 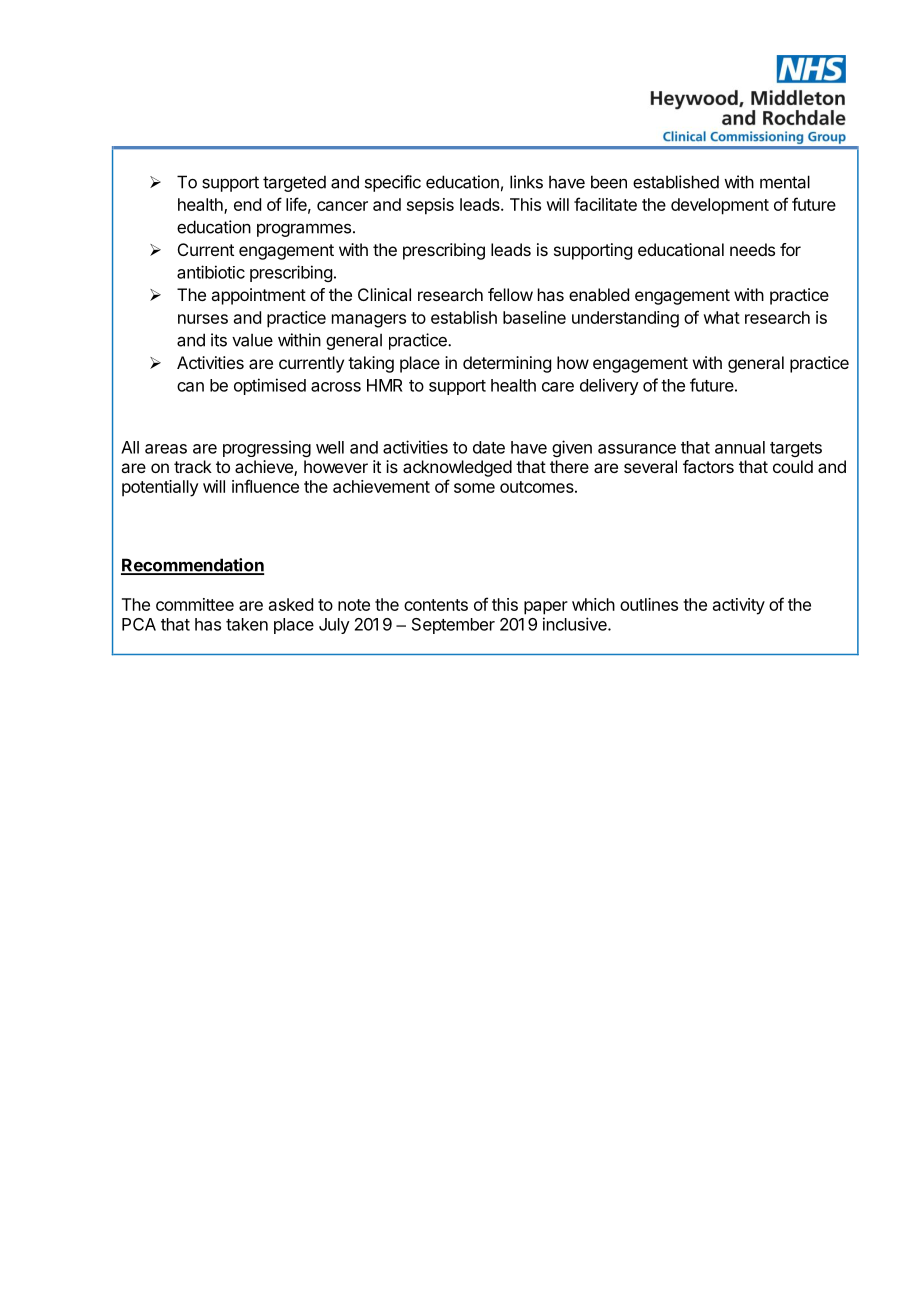 I want to click on fellow, so click(x=510, y=294).
